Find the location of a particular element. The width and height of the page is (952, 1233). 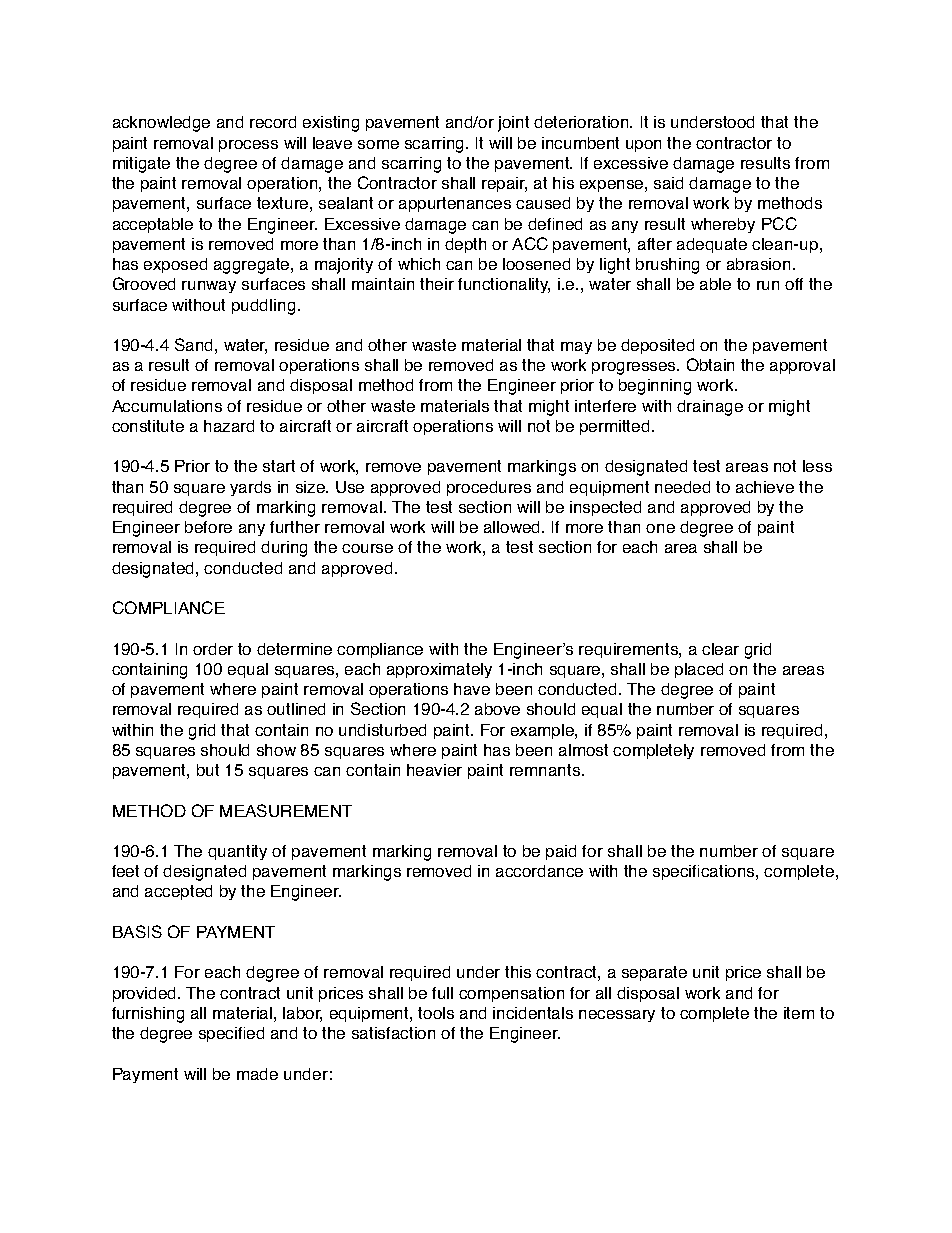

joint is located at coordinates (513, 124).
